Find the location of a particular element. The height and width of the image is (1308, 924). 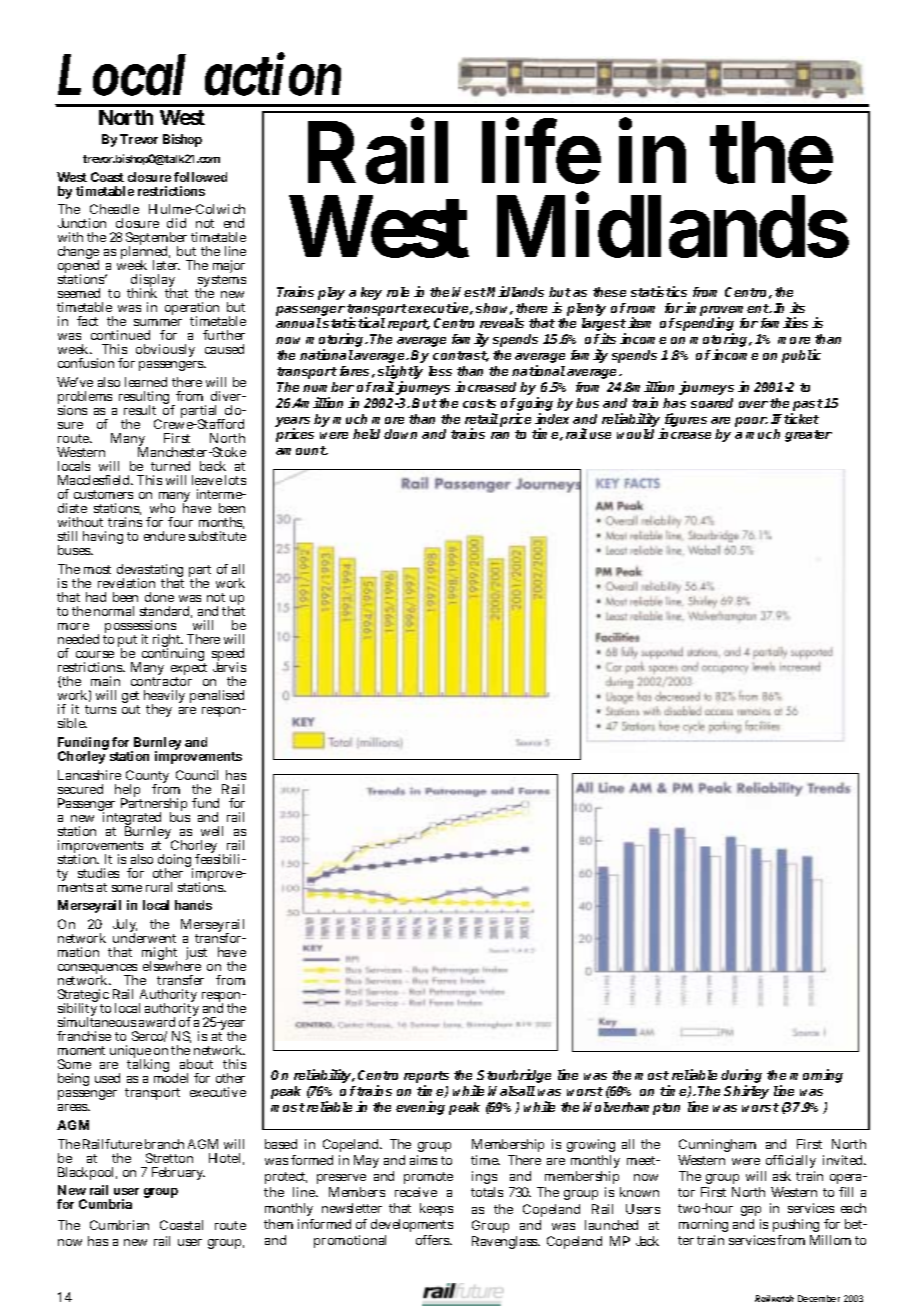

followed is located at coordinates (200, 177).
